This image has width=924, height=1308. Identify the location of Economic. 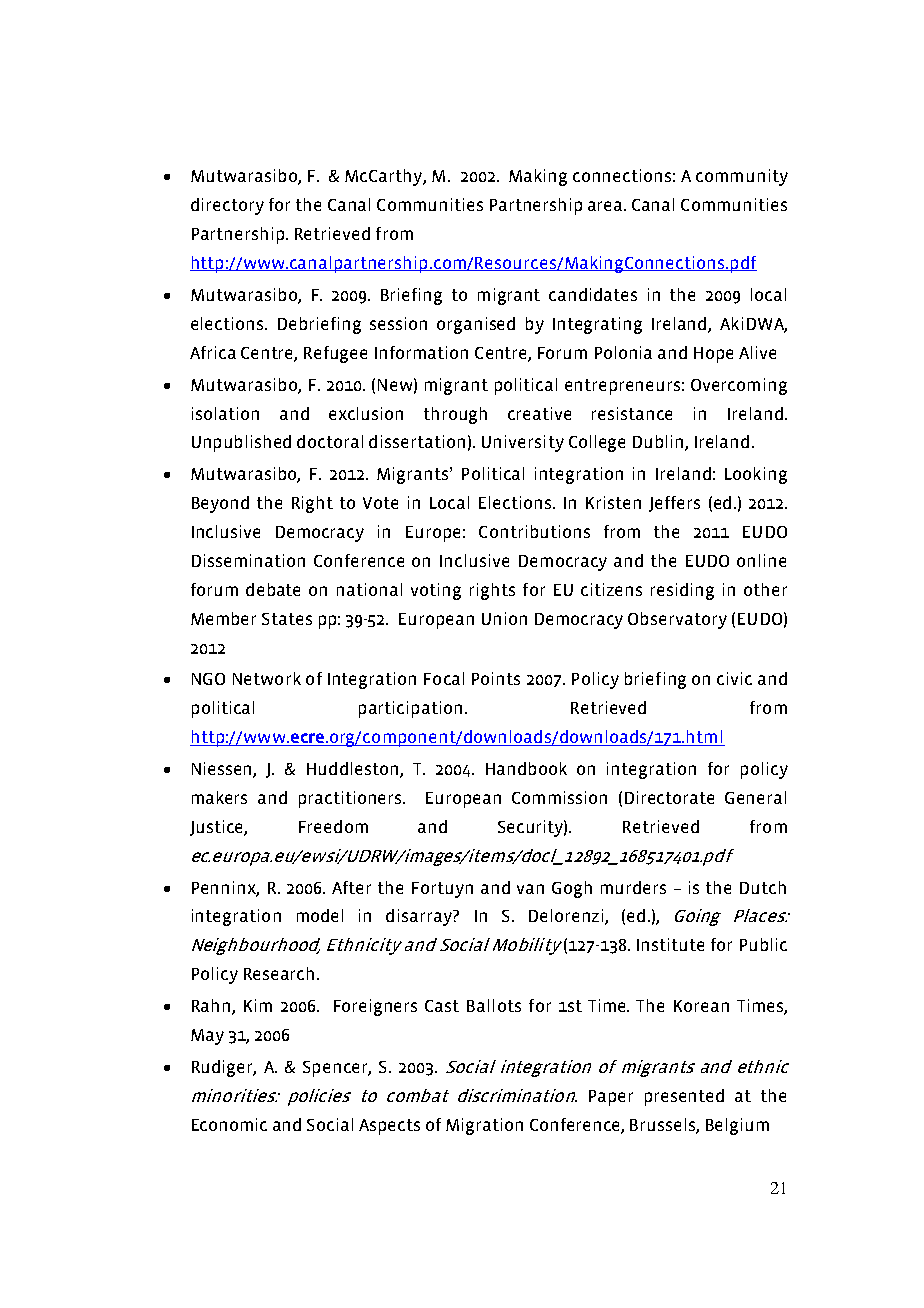
(229, 1124).
